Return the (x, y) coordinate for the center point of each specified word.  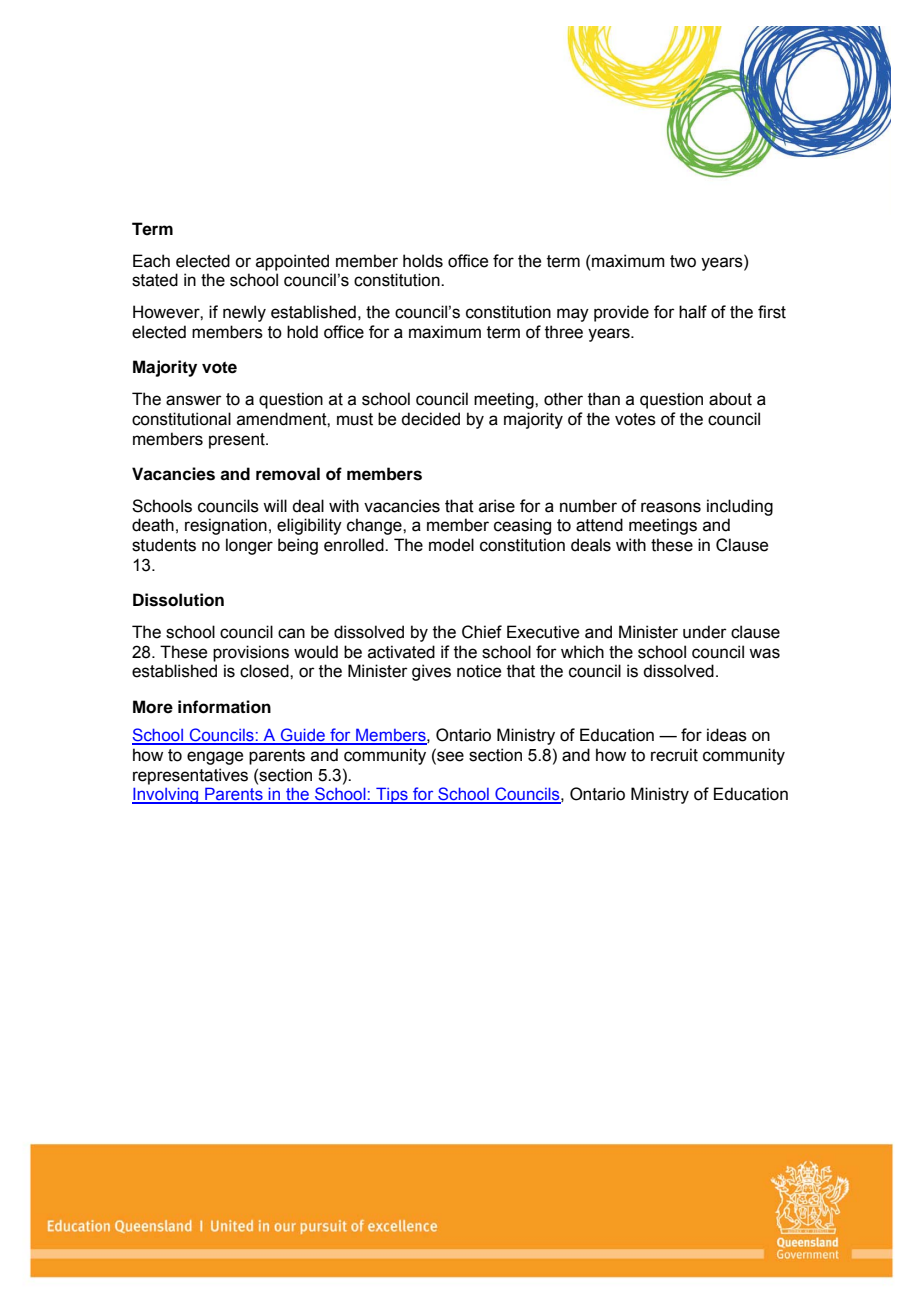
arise (497, 506)
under (705, 632)
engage (215, 758)
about (730, 399)
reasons (671, 507)
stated (155, 280)
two (683, 261)
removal (288, 474)
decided (430, 419)
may (573, 315)
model (451, 545)
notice (479, 671)
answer (194, 400)
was (764, 653)
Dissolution (178, 600)
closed (265, 671)
